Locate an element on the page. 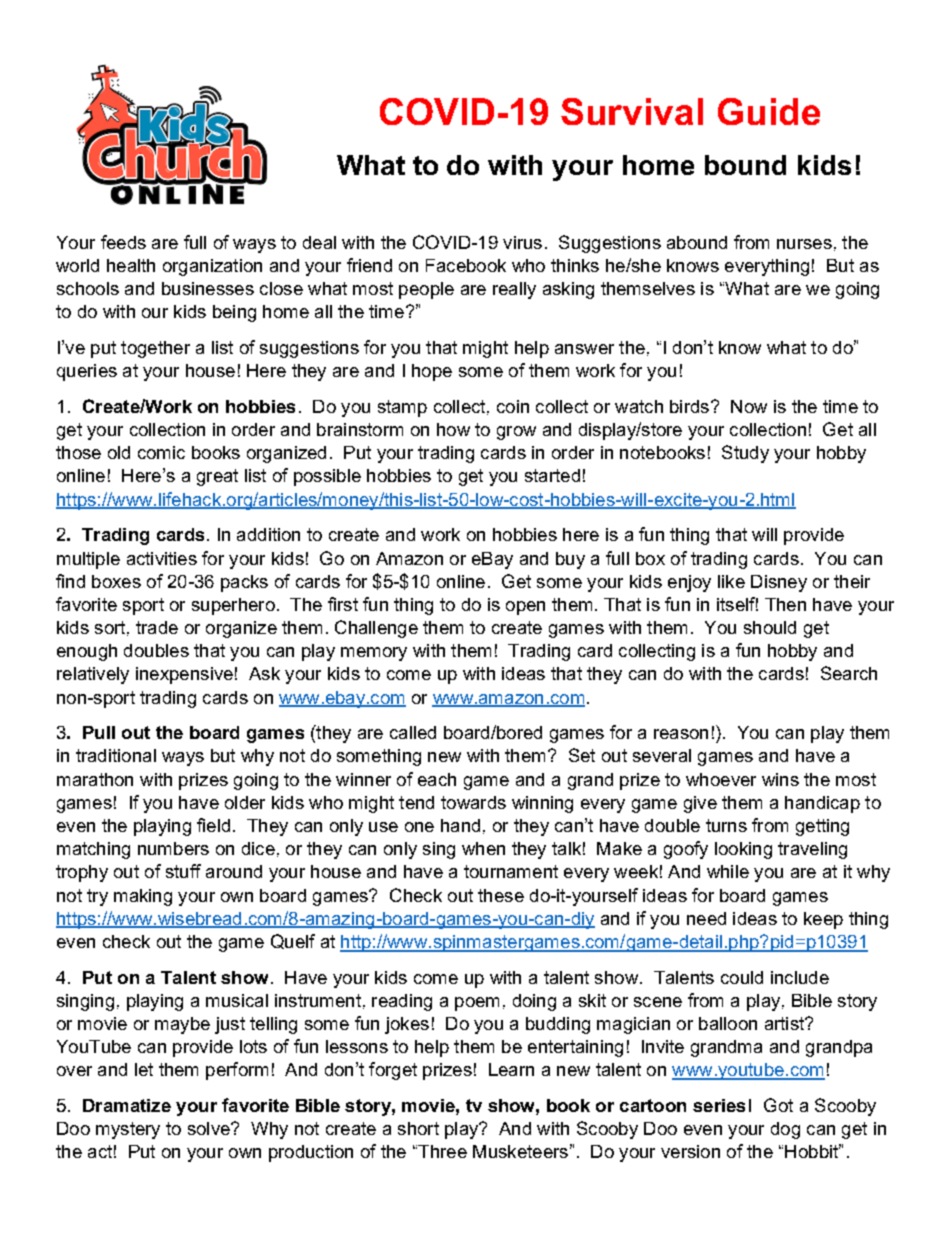 The height and width of the document is (1233, 952). feeds is located at coordinates (123, 242).
